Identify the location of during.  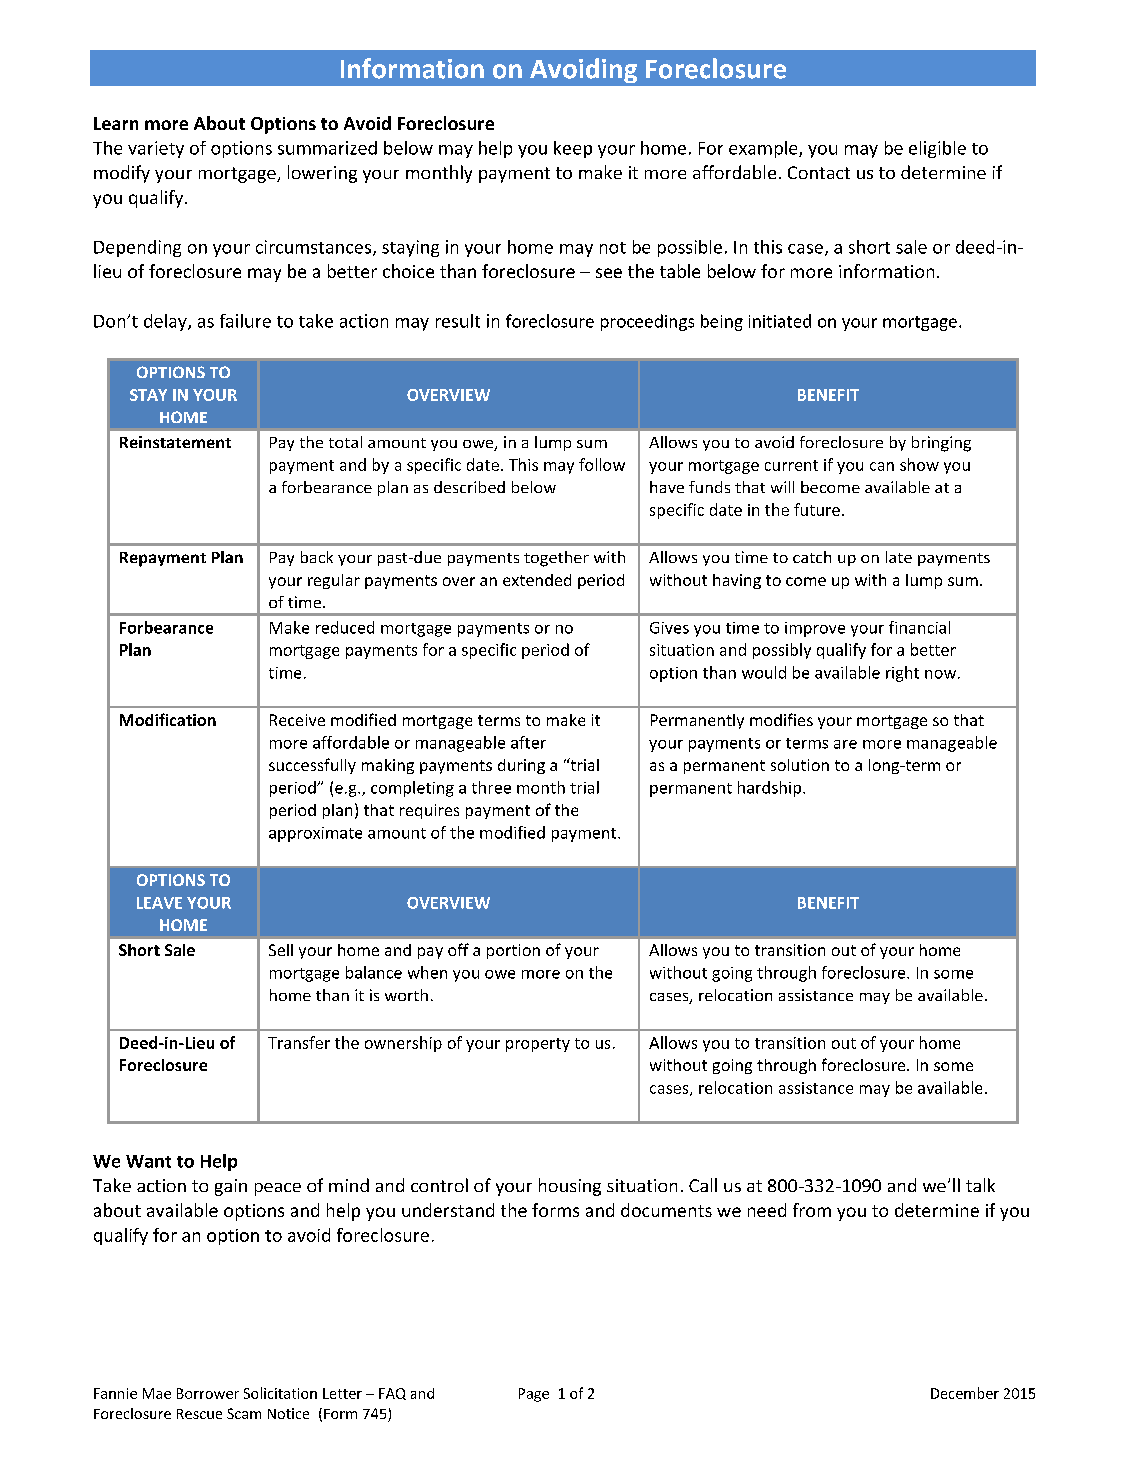
(521, 766).
